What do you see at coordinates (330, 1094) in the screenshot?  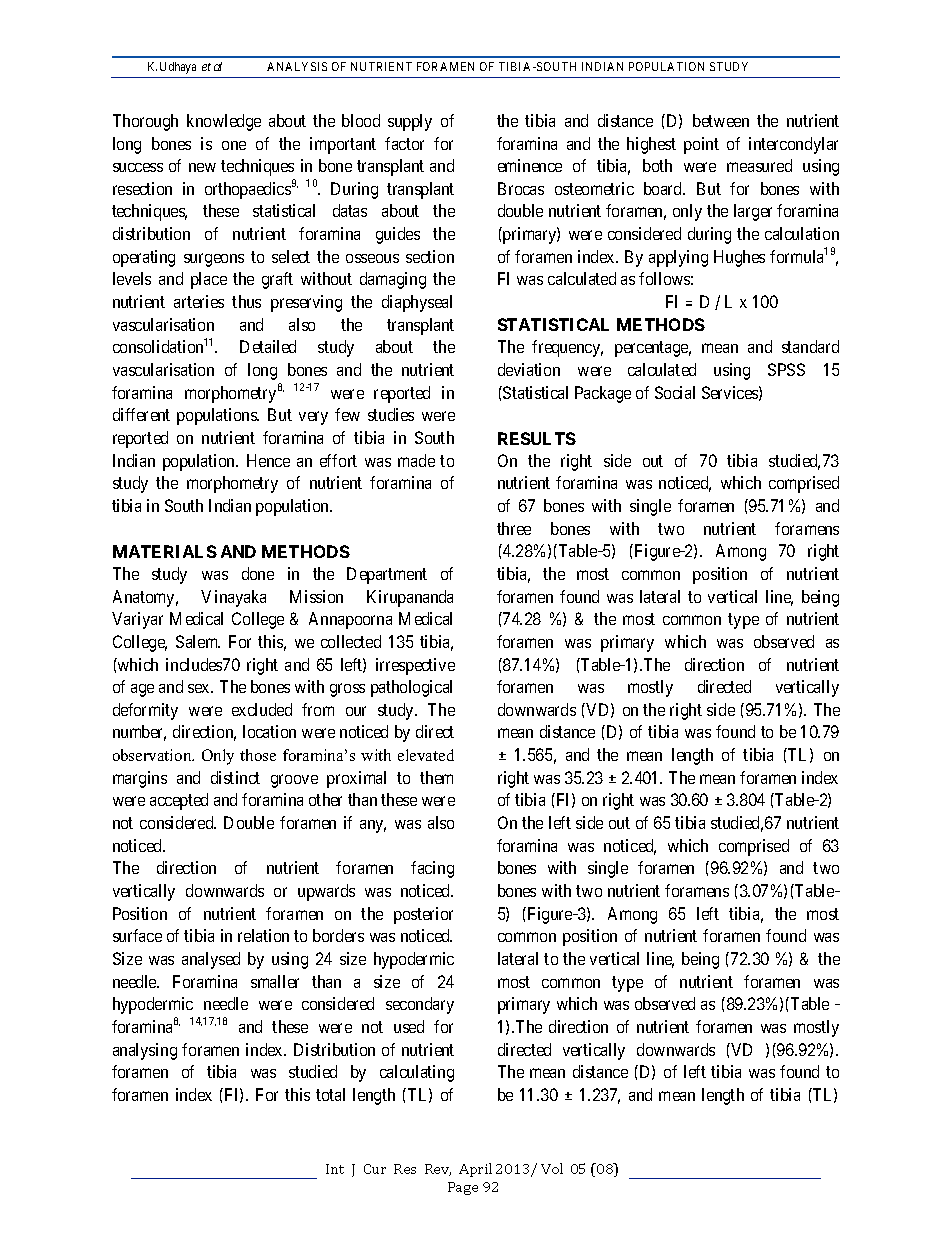 I see `total` at bounding box center [330, 1094].
